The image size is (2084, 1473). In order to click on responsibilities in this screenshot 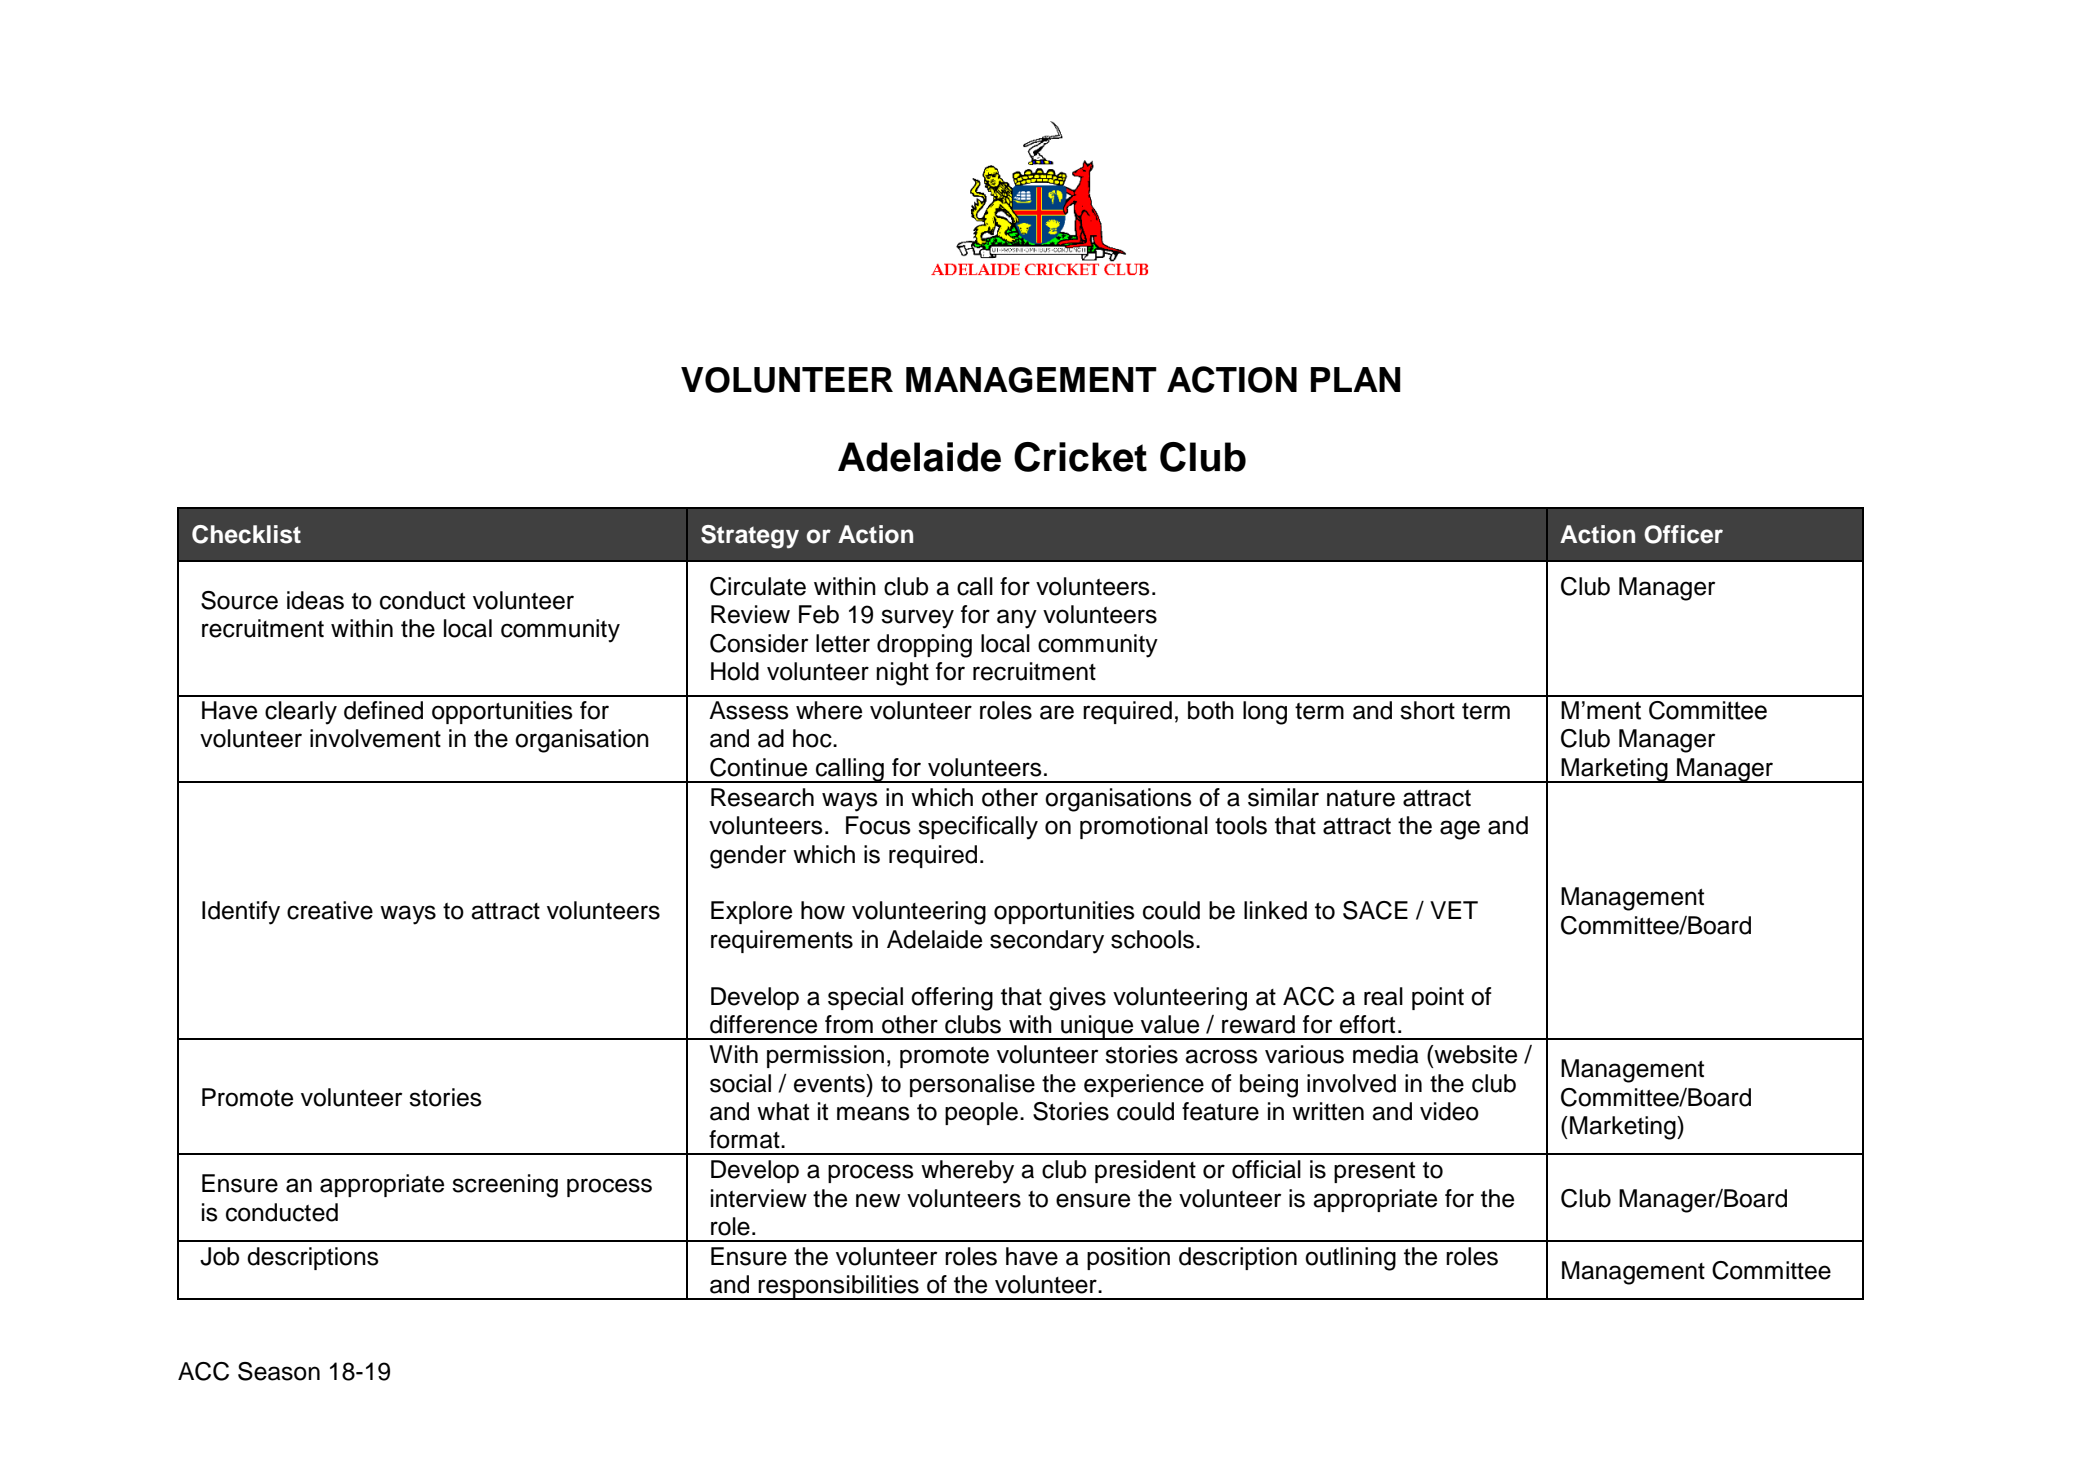, I will do `click(839, 1287)`.
